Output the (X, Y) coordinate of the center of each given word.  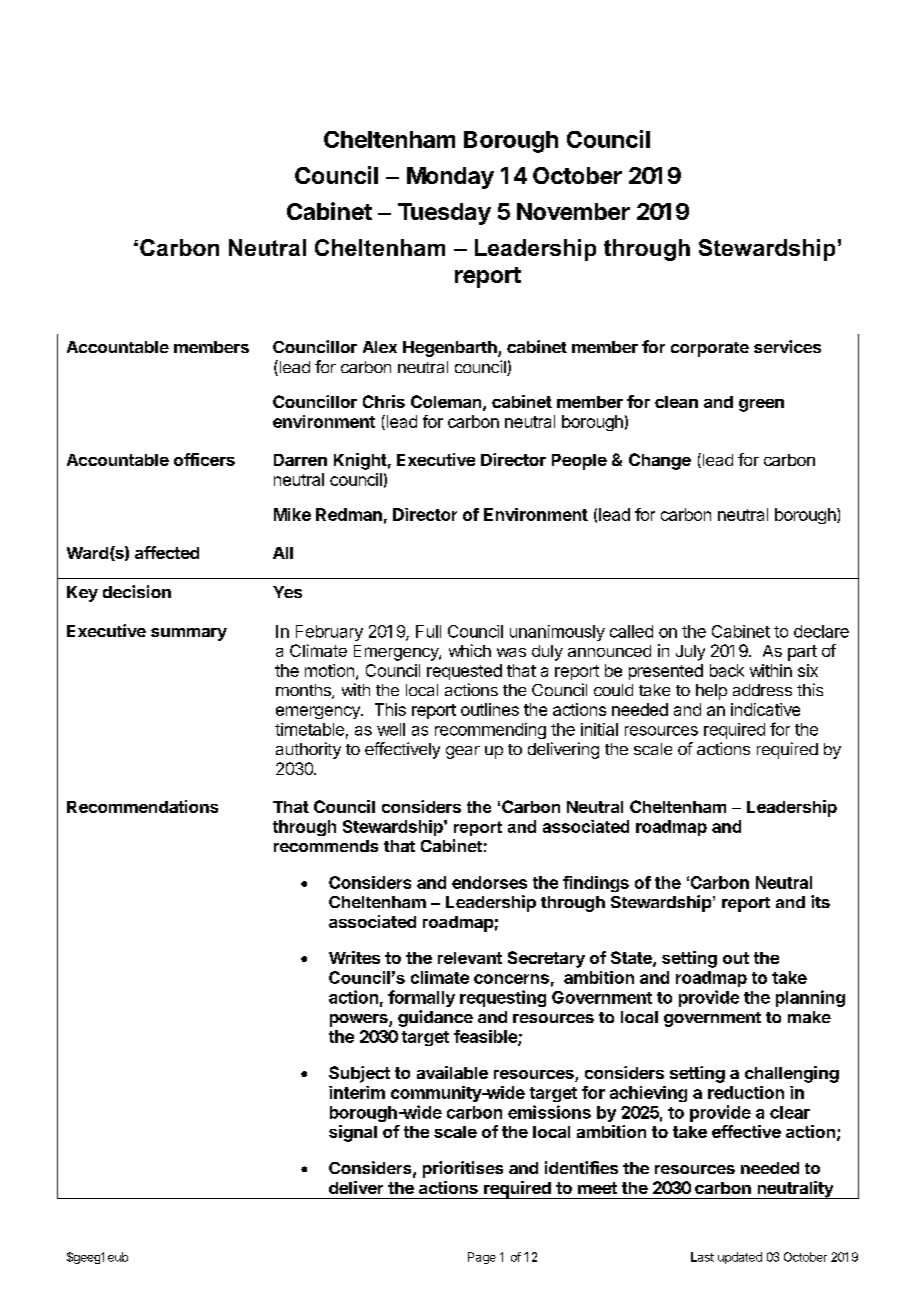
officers (204, 459)
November (573, 211)
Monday (450, 178)
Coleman (446, 401)
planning (810, 998)
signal (353, 1133)
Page (482, 1258)
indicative (765, 709)
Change (660, 461)
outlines (490, 709)
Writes (354, 957)
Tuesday (444, 214)
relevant (470, 958)
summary (189, 634)
